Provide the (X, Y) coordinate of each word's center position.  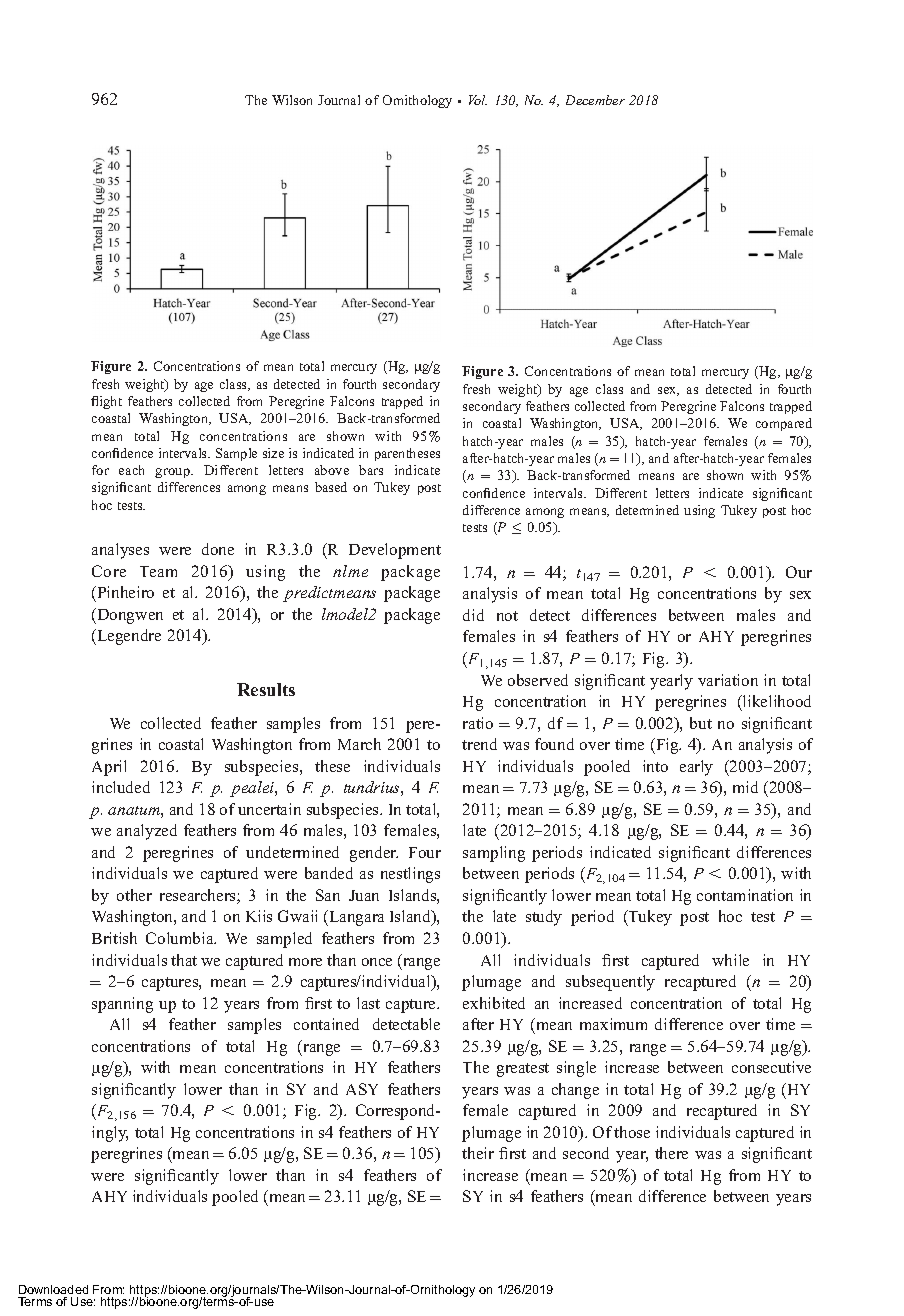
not (507, 616)
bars (371, 470)
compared (784, 424)
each (131, 470)
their (478, 1153)
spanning (122, 1005)
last (368, 1003)
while (730, 960)
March (359, 744)
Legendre (128, 637)
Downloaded (53, 1289)
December (595, 100)
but (701, 723)
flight (106, 402)
